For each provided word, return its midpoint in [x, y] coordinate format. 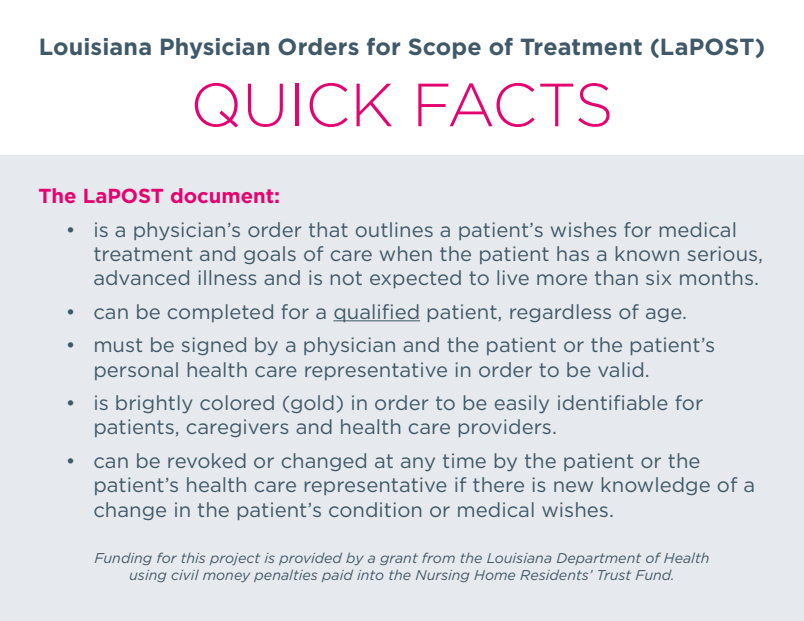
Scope [444, 48]
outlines [394, 229]
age [665, 315]
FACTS [514, 105]
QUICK [293, 105]
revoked [207, 460]
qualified [376, 313]
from [438, 557]
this [193, 558]
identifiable [613, 402]
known [647, 253]
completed [220, 313]
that [328, 229]
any [418, 464]
